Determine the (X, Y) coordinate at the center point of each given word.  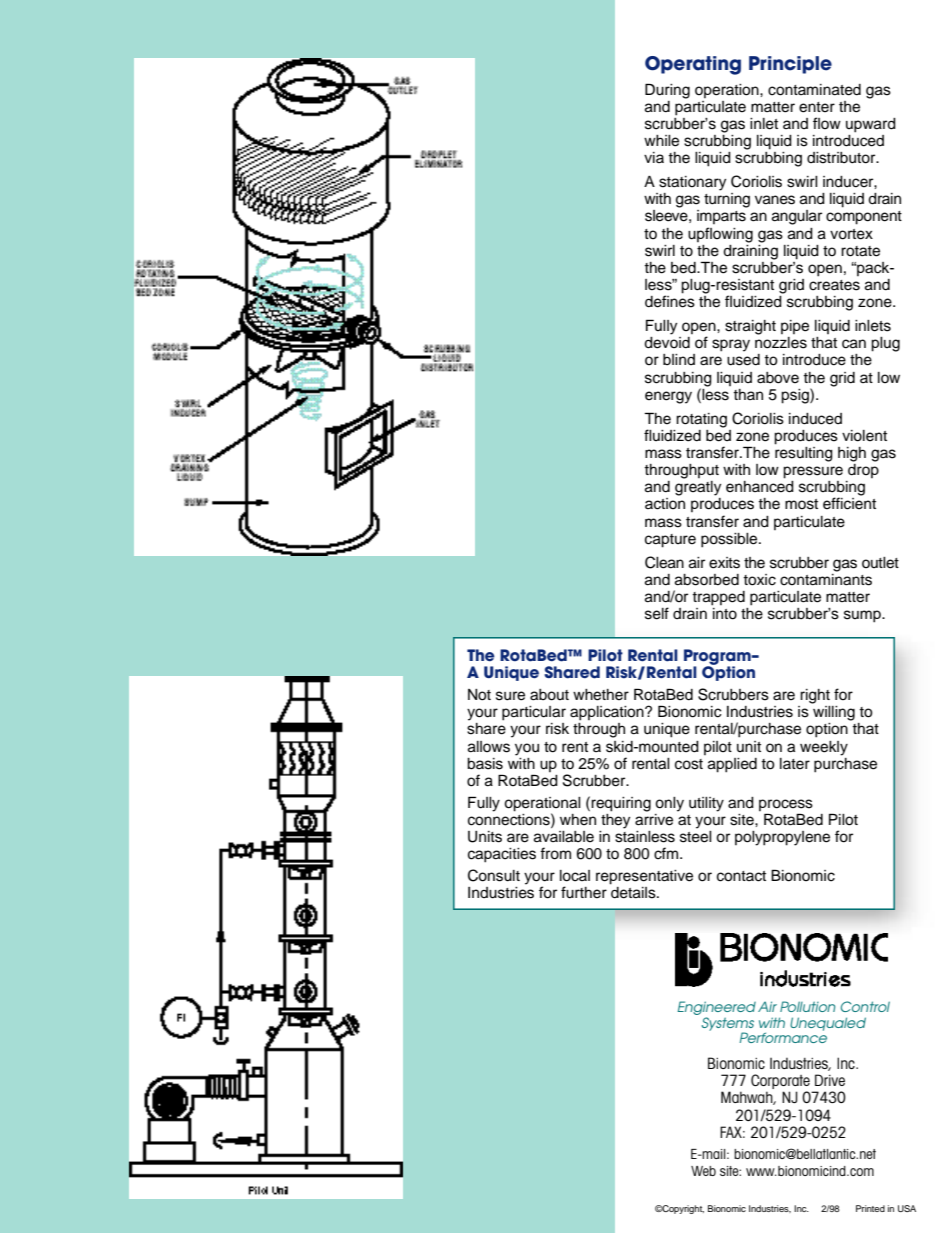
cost (689, 764)
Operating (693, 65)
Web (703, 1171)
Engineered (717, 1009)
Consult (494, 875)
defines (670, 300)
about (549, 695)
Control (865, 1006)
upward (871, 125)
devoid (667, 343)
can (854, 344)
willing (834, 713)
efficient (849, 503)
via (654, 157)
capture (670, 541)
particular (534, 713)
